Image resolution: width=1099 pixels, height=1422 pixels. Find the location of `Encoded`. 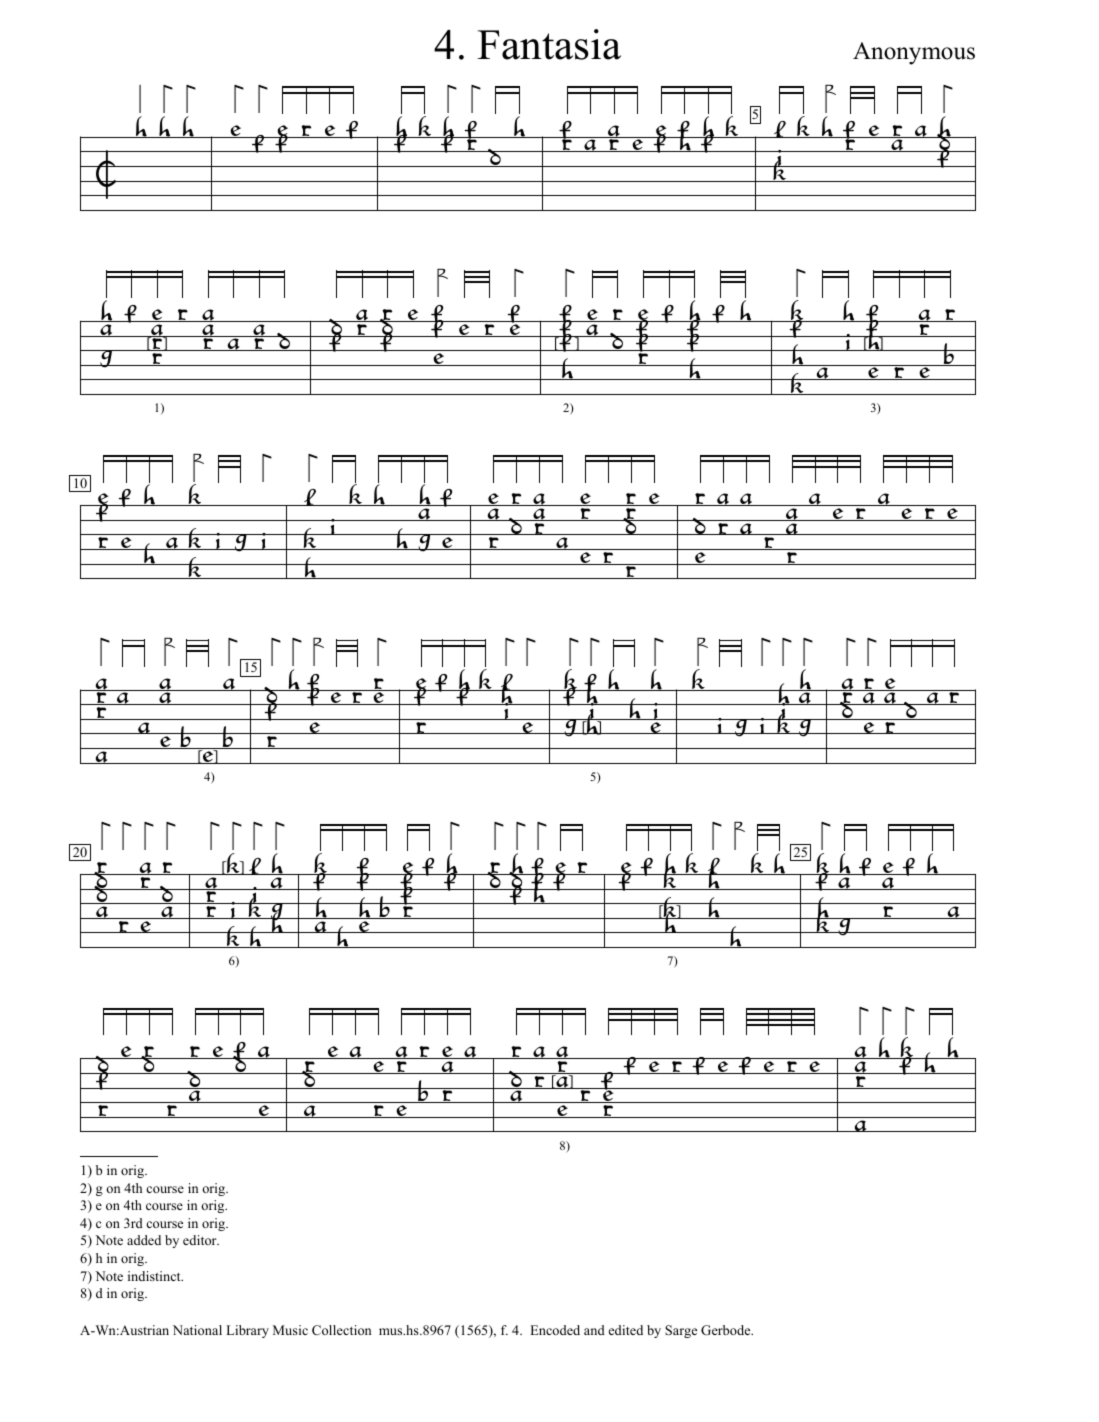

Encoded is located at coordinates (555, 1330).
